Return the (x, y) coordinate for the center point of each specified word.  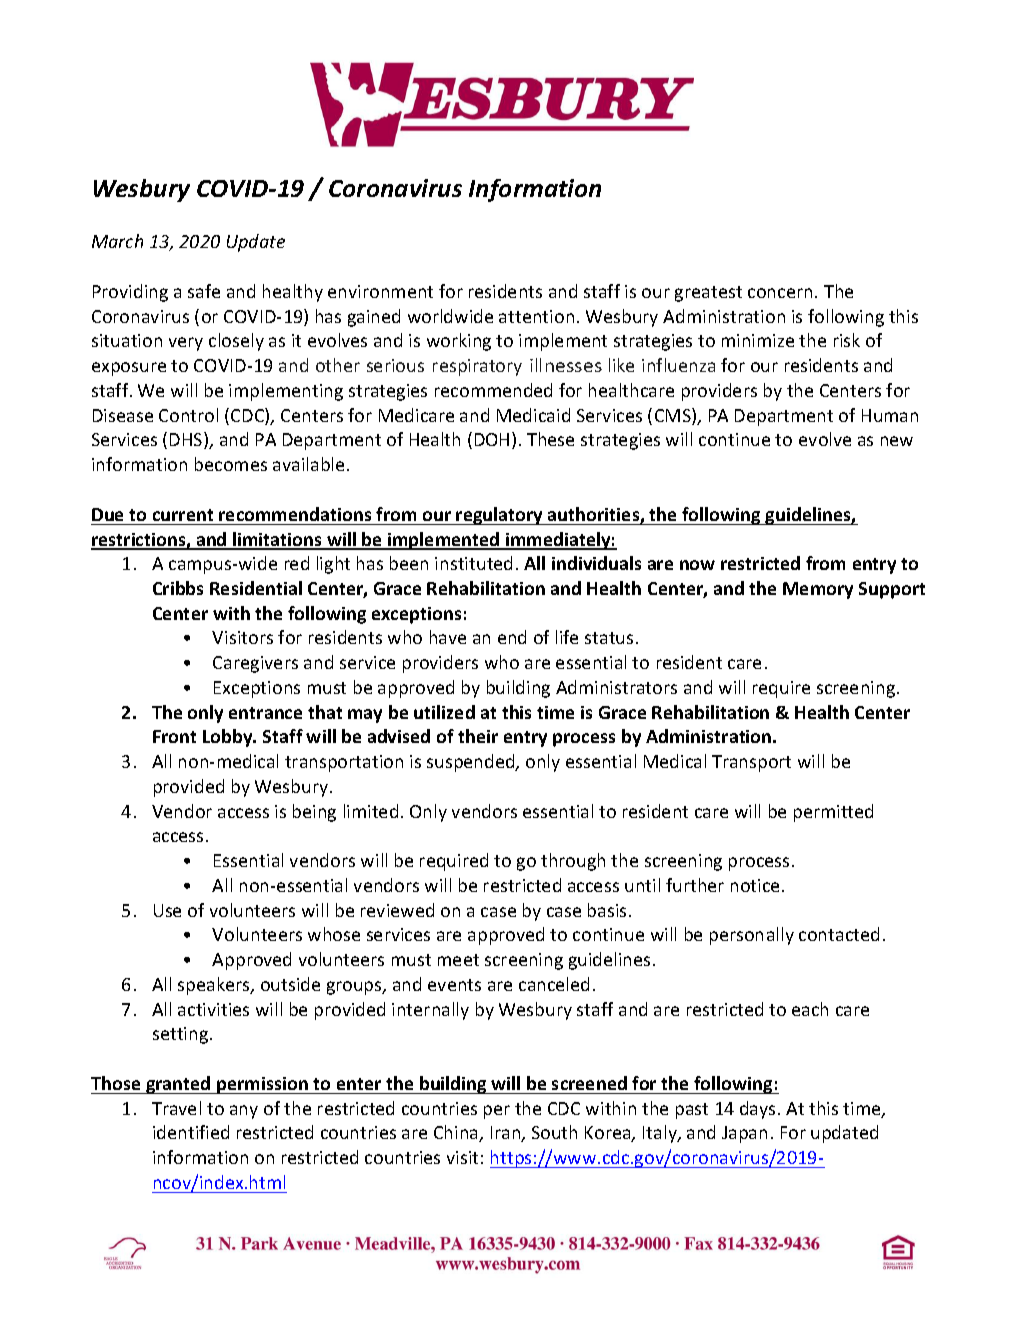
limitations (278, 540)
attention (536, 316)
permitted (833, 813)
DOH (492, 439)
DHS (187, 440)
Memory (818, 590)
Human (890, 415)
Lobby (229, 738)
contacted (839, 934)
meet (458, 960)
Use (167, 910)
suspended (472, 763)
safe (204, 291)
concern (780, 293)
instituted (473, 563)
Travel (176, 1108)
